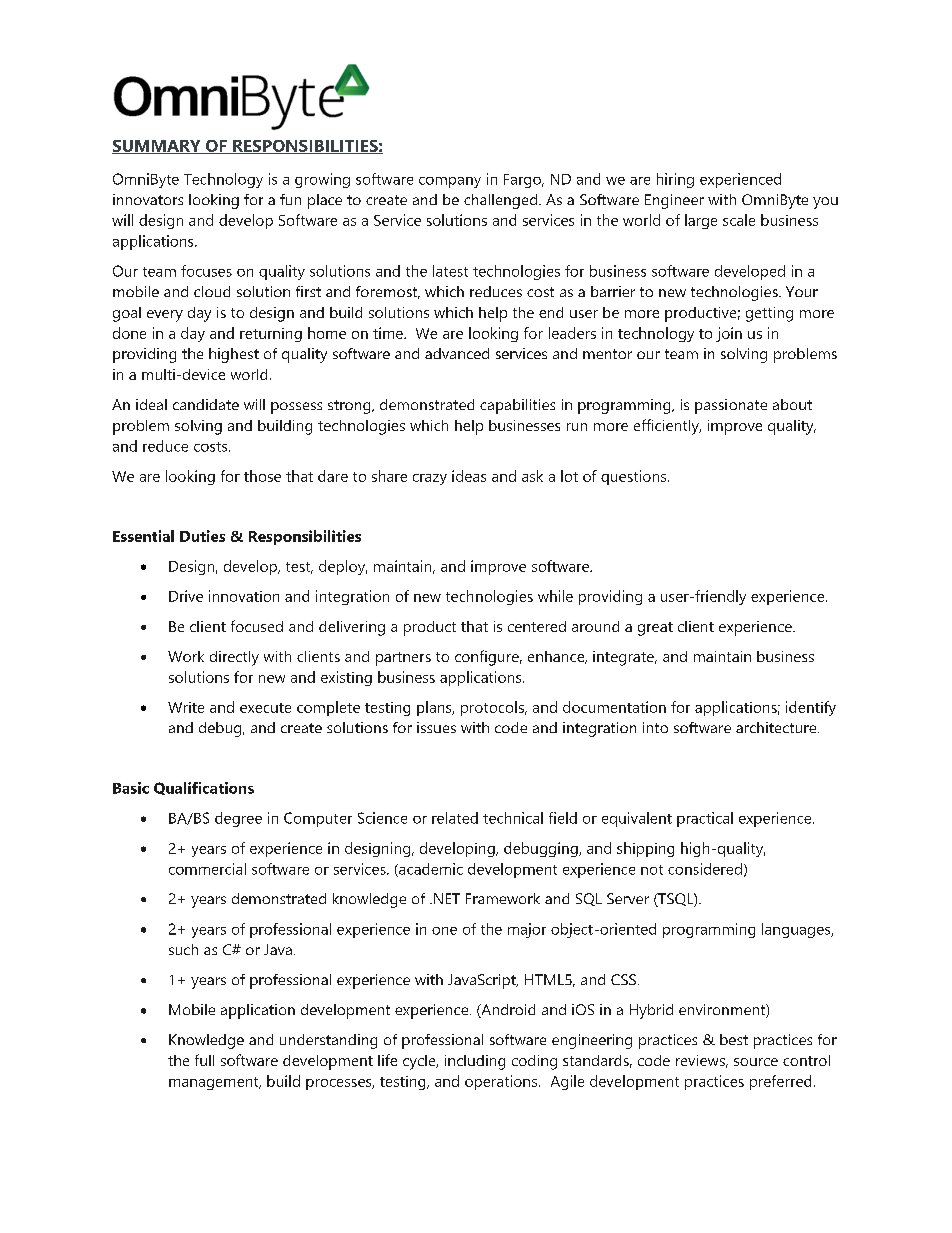 Image resolution: width=952 pixels, height=1233 pixels. Describe the element at coordinates (157, 147) in the screenshot. I see `SUMMARY` at that location.
